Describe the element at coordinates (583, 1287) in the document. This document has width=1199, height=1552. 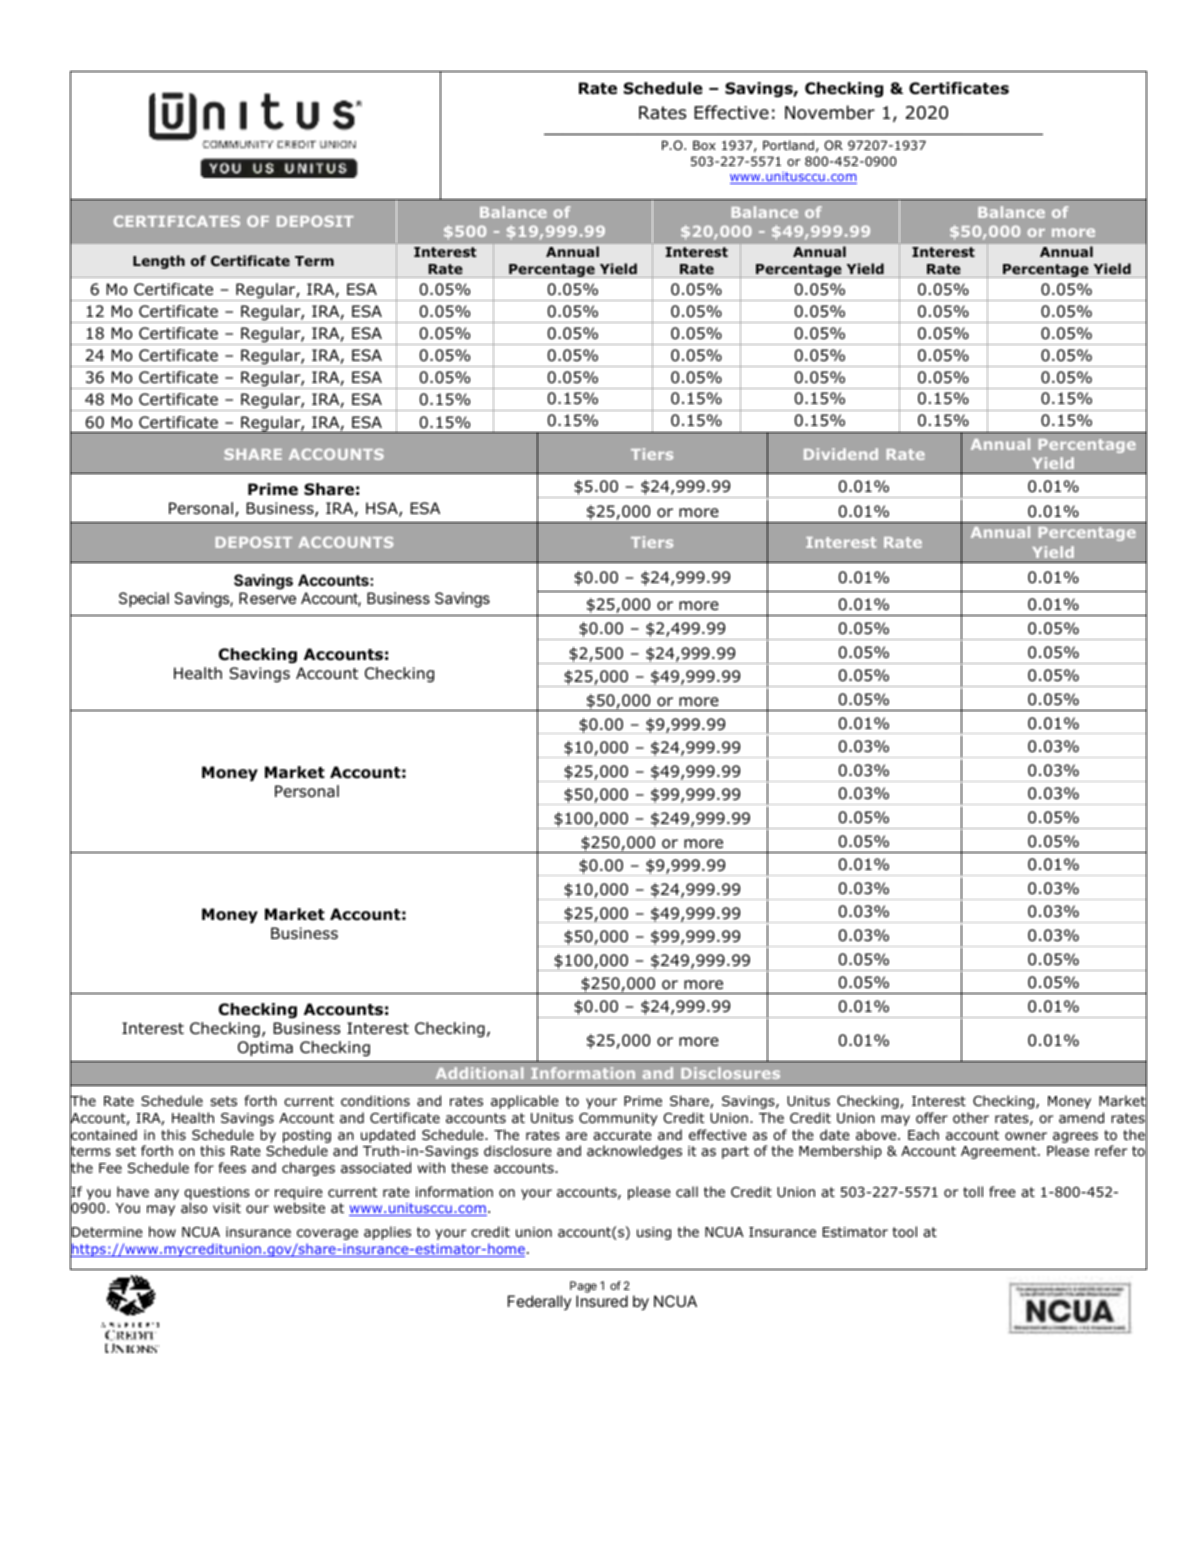
I see `Page` at that location.
